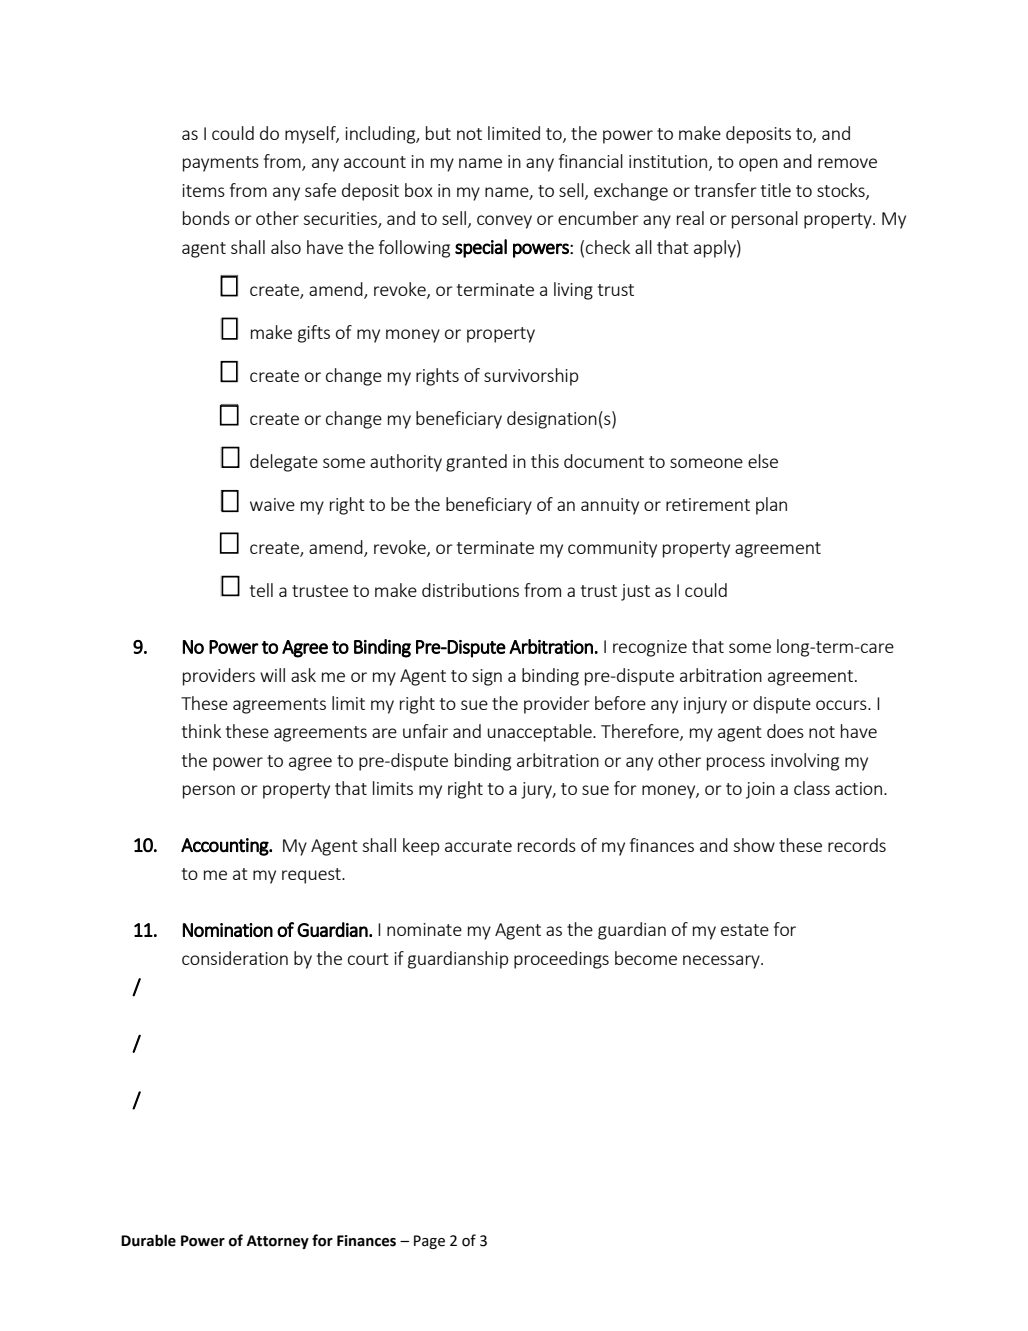 The width and height of the screenshot is (1028, 1331). What do you see at coordinates (429, 1242) in the screenshot?
I see `Page` at bounding box center [429, 1242].
